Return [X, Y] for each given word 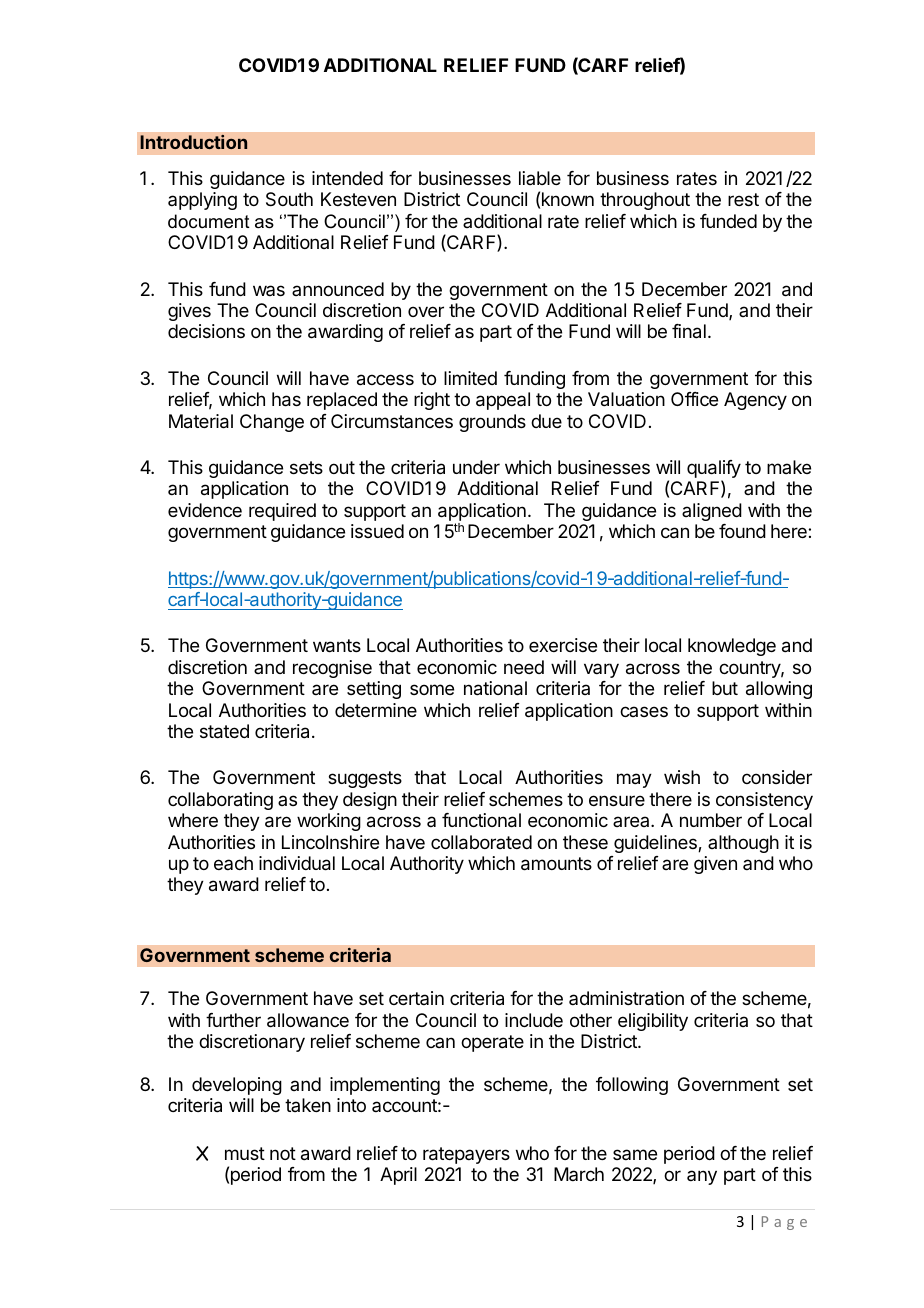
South [289, 199]
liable [540, 178]
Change [272, 423]
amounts [556, 864]
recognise [332, 669]
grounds [492, 423]
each [233, 863]
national [495, 688]
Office [694, 399]
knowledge [732, 647]
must [245, 1153]
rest [743, 199]
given [715, 865]
